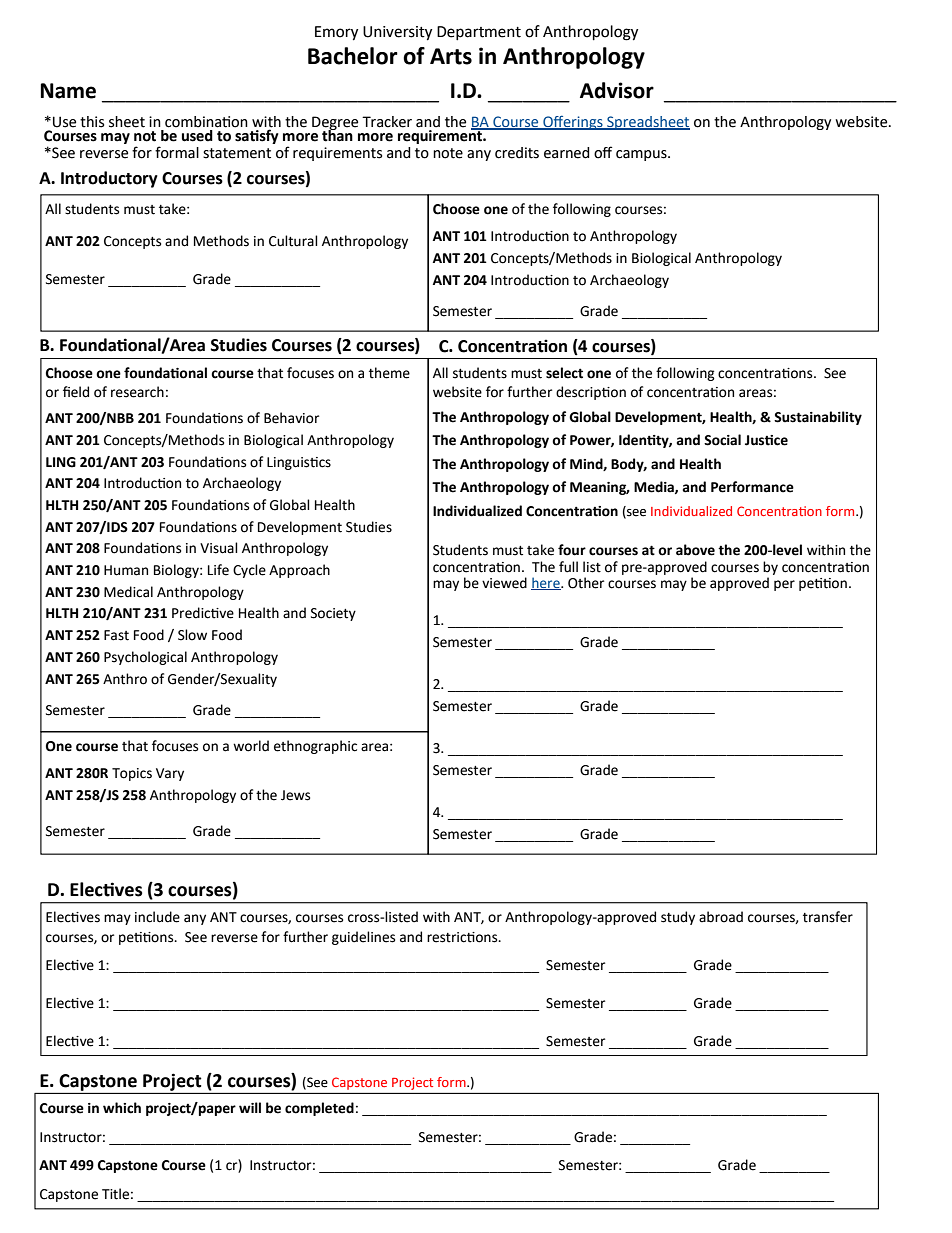  I want to click on Cultural, so click(293, 241).
